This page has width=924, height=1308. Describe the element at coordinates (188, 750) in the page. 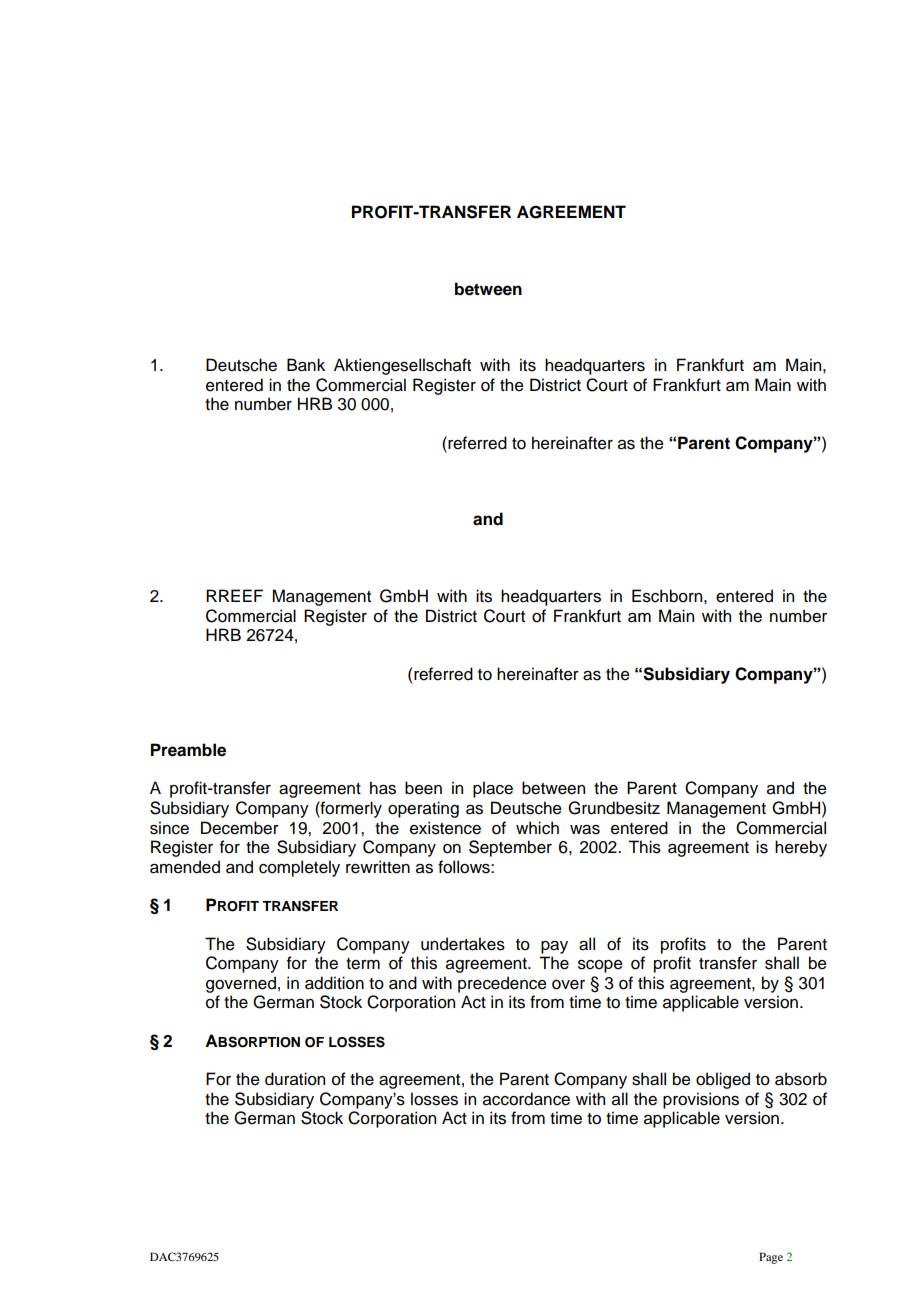

I see `Preamble` at that location.
